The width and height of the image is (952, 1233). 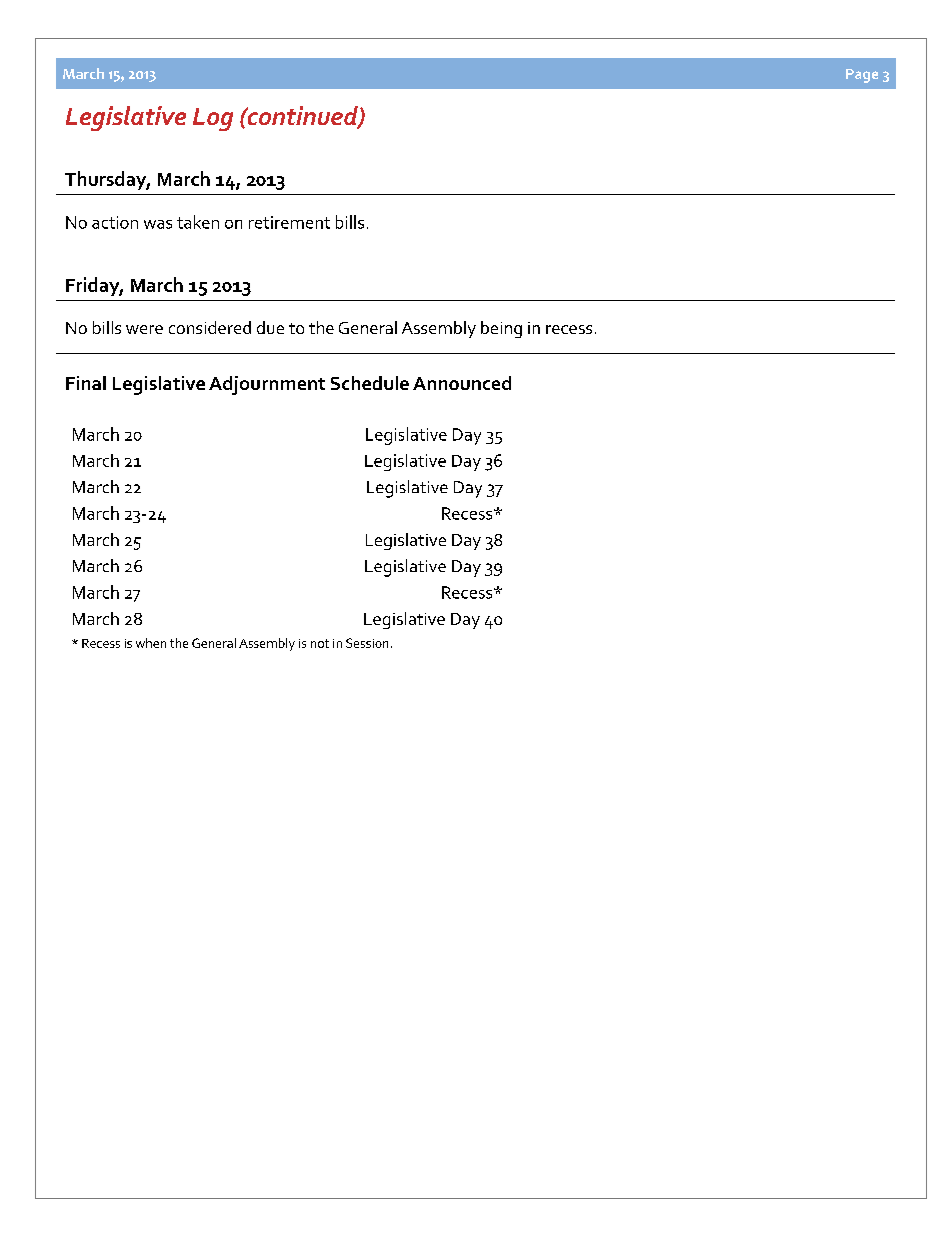 What do you see at coordinates (862, 76) in the image?
I see `Page` at bounding box center [862, 76].
